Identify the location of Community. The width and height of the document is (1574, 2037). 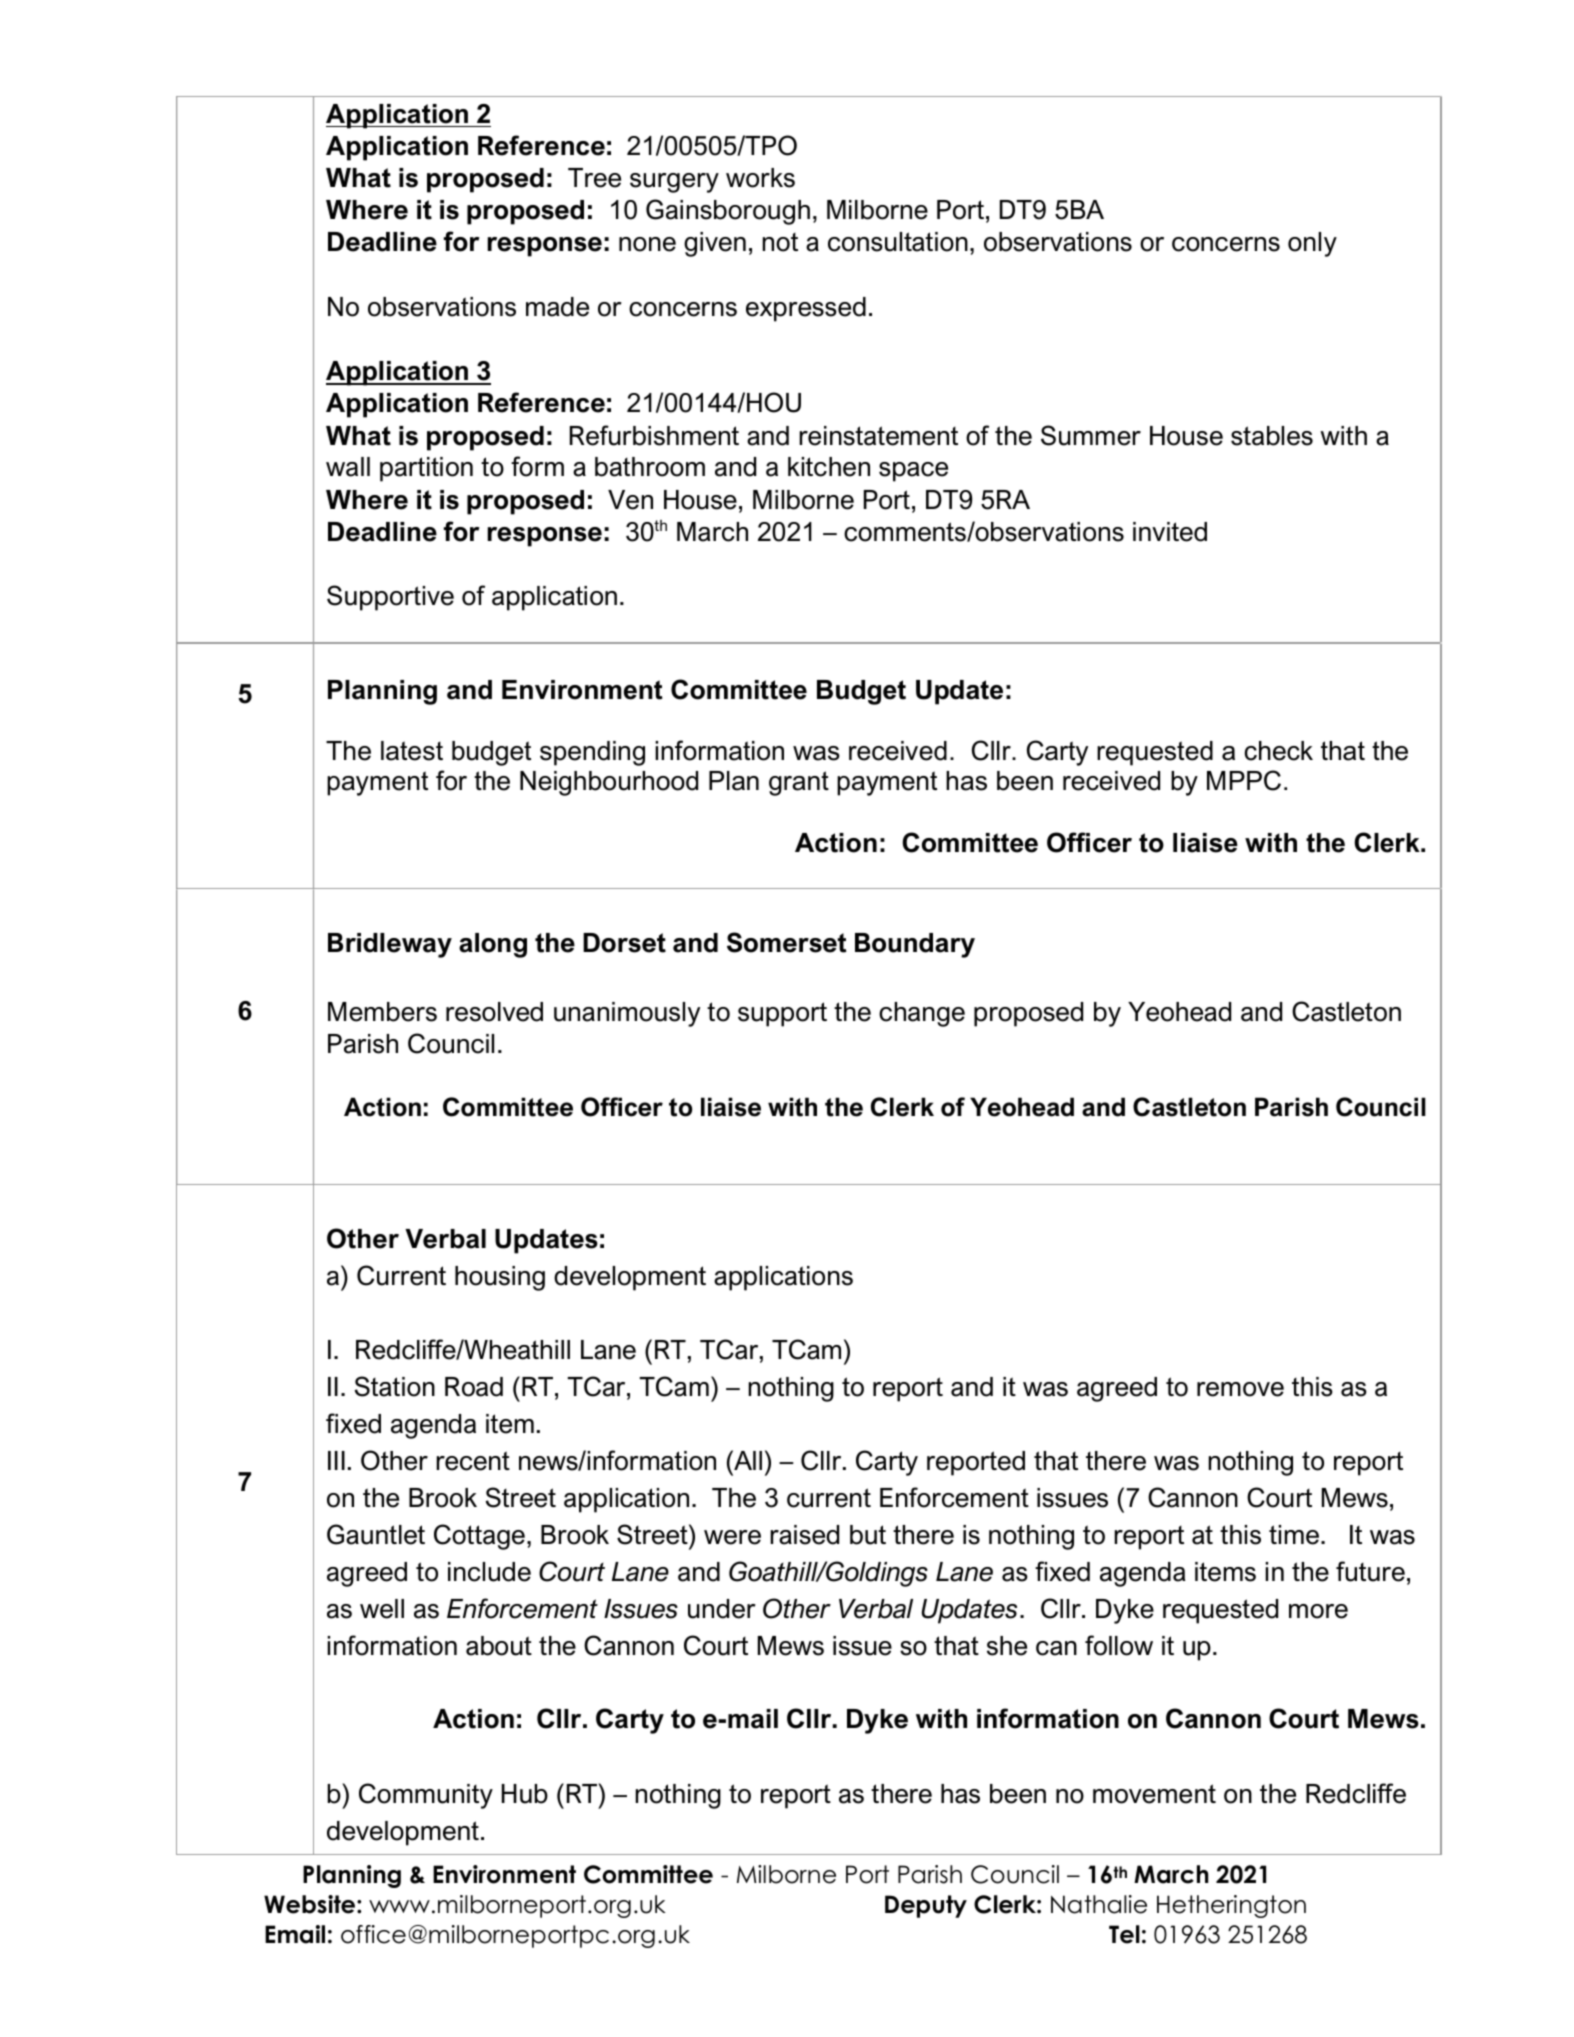
(426, 1796).
